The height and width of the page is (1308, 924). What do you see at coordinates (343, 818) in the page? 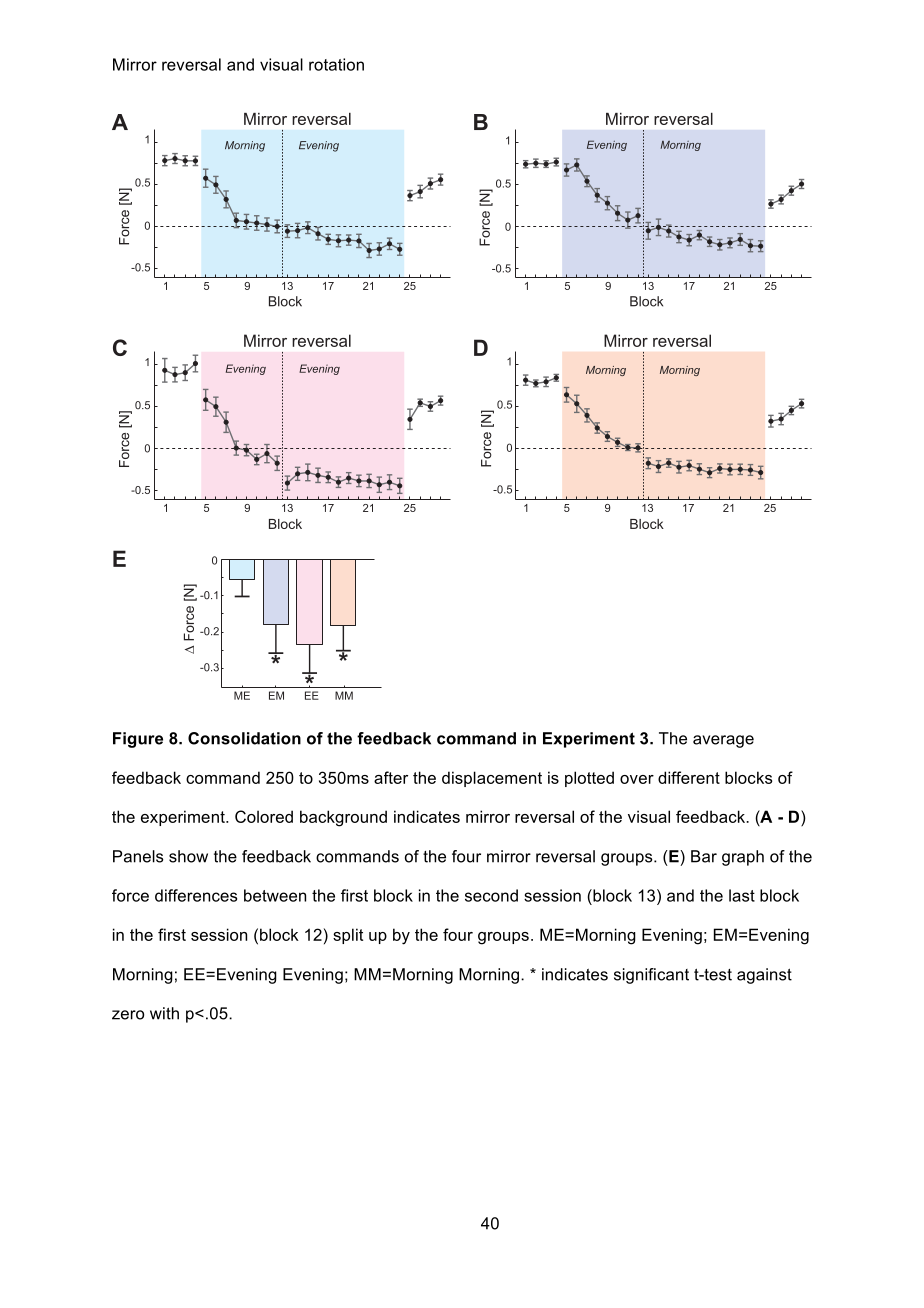
I see `background` at bounding box center [343, 818].
